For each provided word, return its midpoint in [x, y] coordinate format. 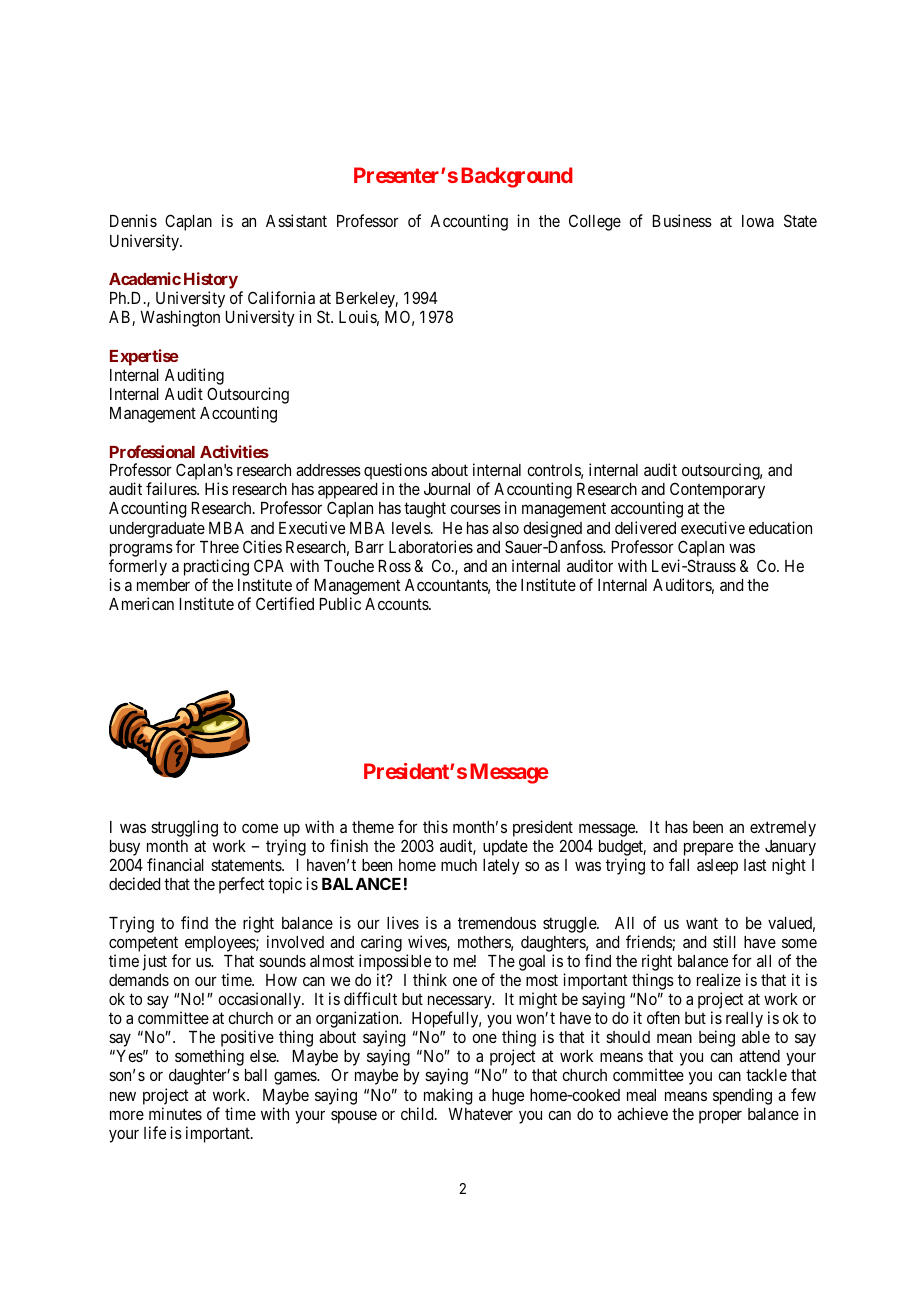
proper [720, 1117]
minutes [175, 1113]
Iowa [758, 221]
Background [517, 177]
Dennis [133, 220]
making [448, 1096]
